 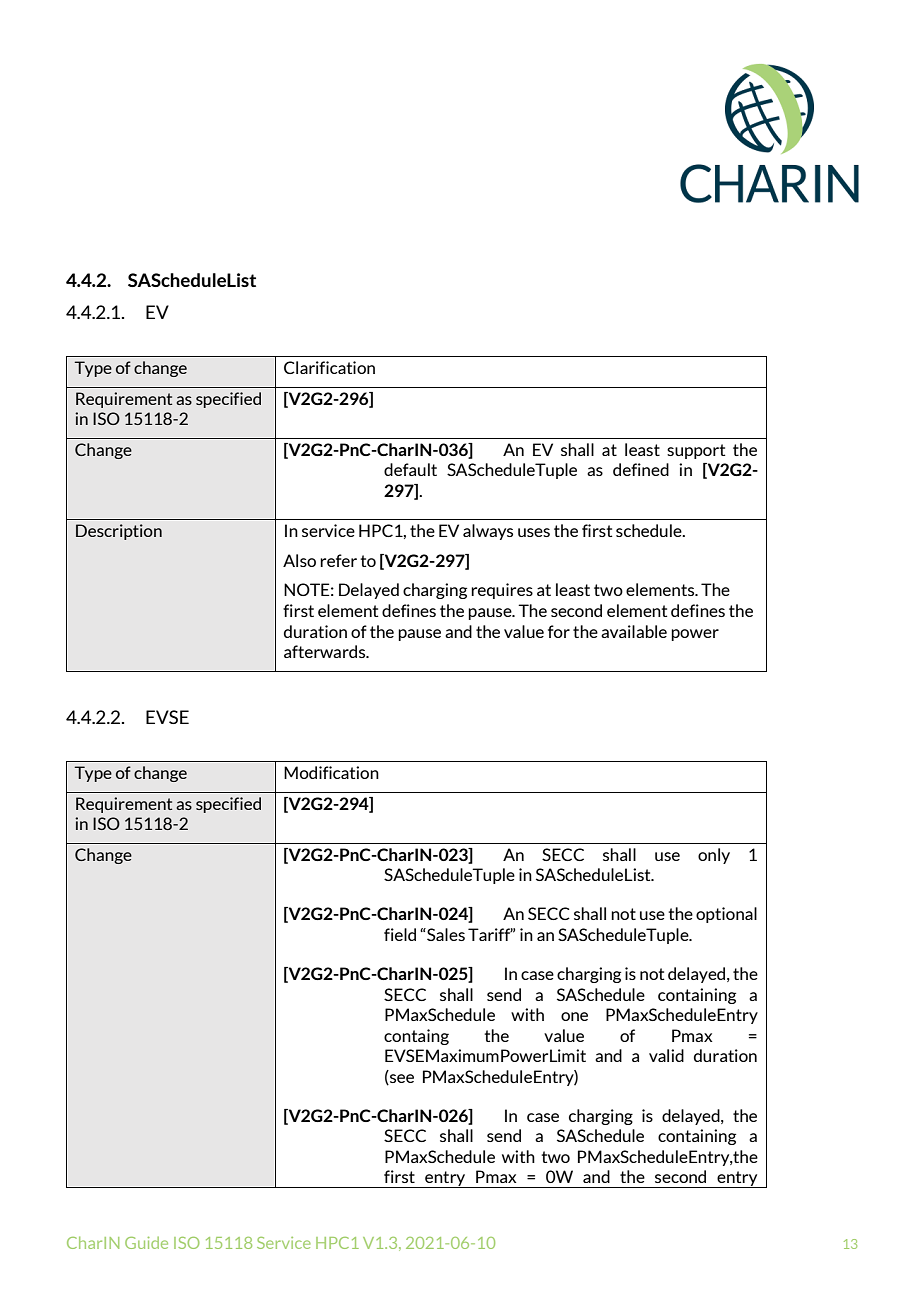 What do you see at coordinates (146, 1243) in the document?
I see `Guide` at bounding box center [146, 1243].
